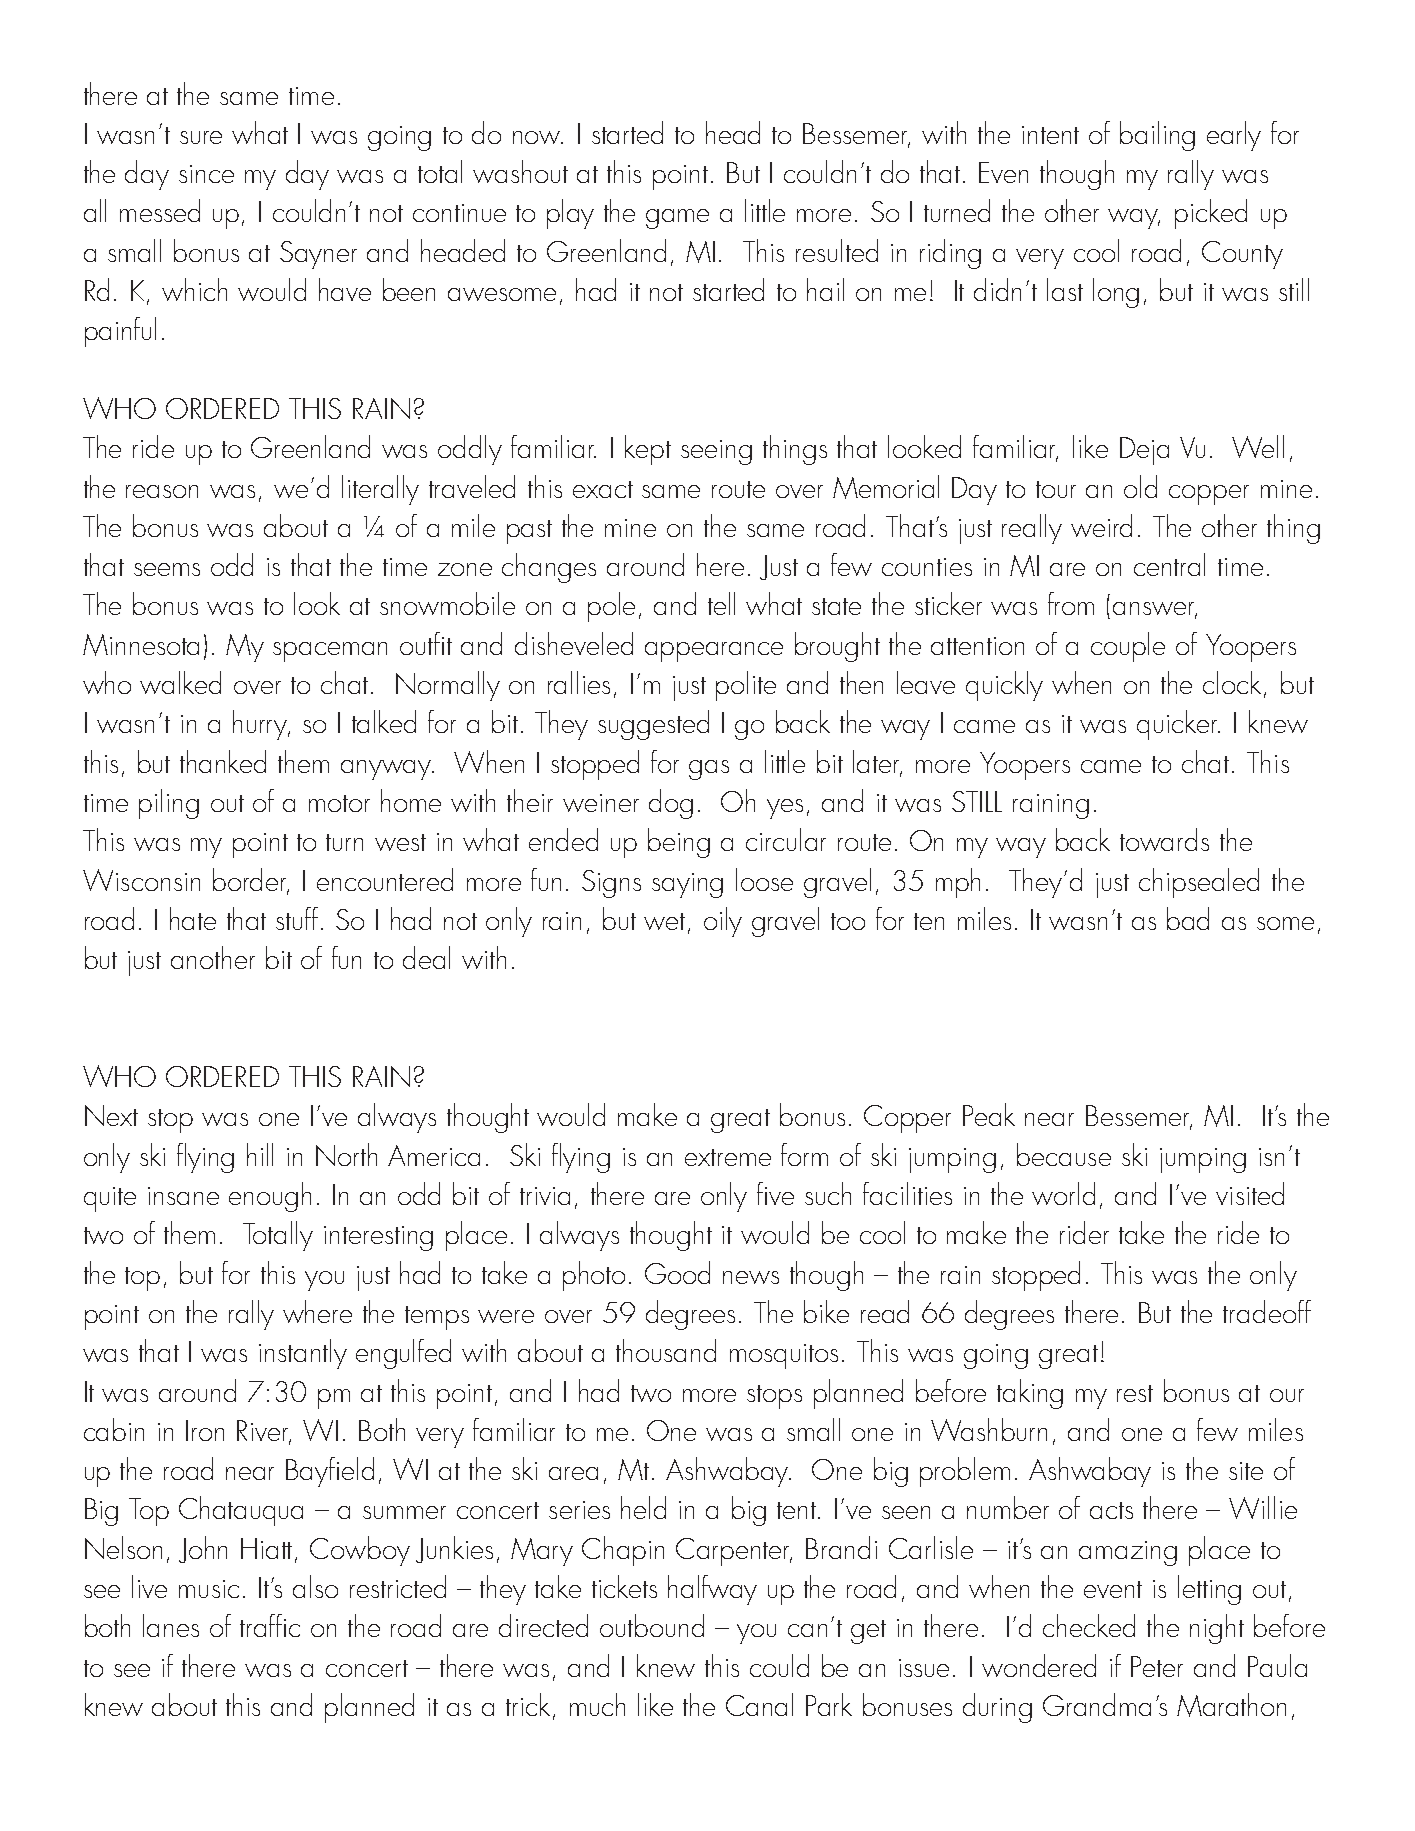  I want to click on seems, so click(167, 569).
